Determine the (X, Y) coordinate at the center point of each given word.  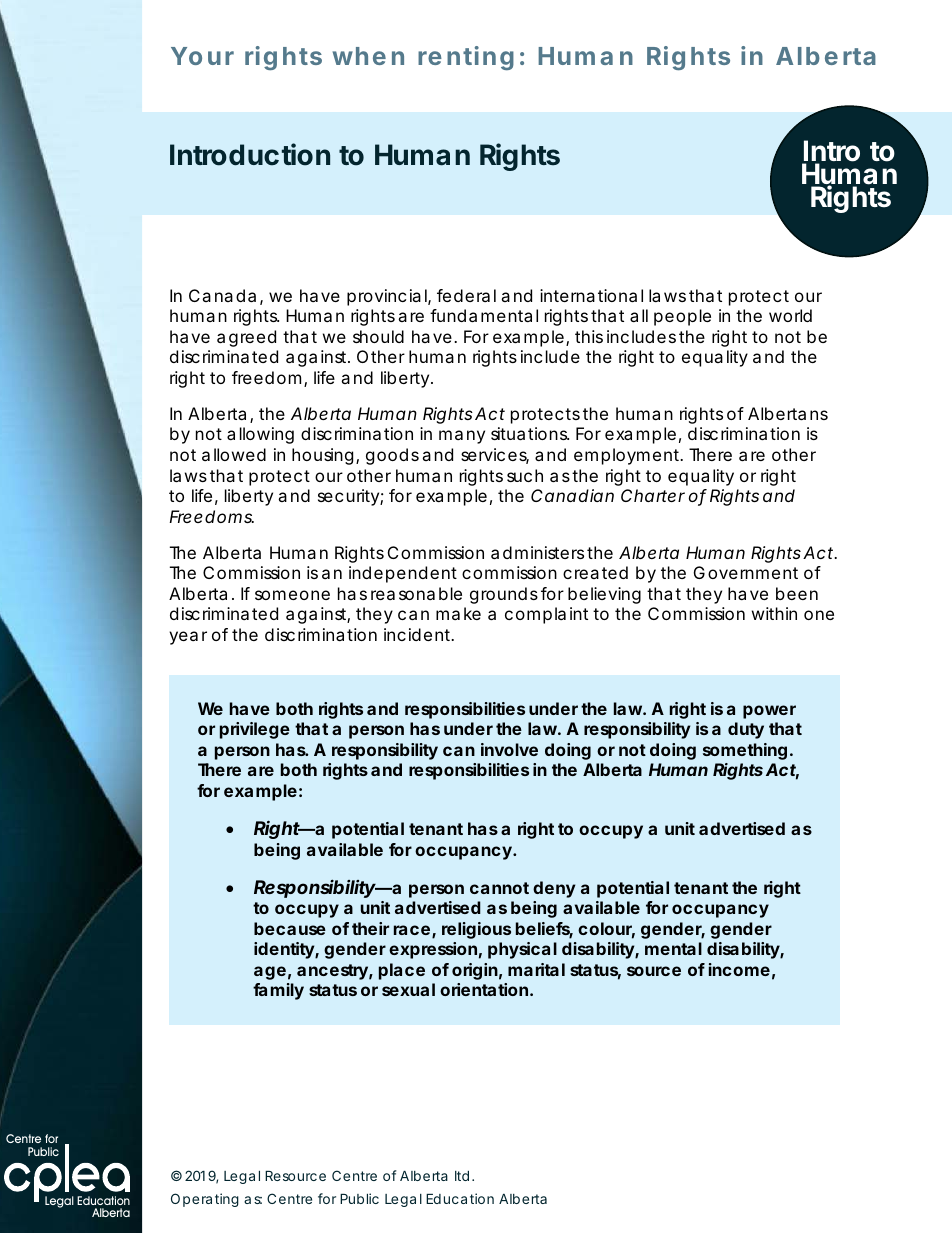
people (682, 317)
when (368, 56)
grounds (504, 595)
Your (202, 56)
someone (292, 595)
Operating (205, 1200)
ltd (462, 1176)
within (774, 613)
